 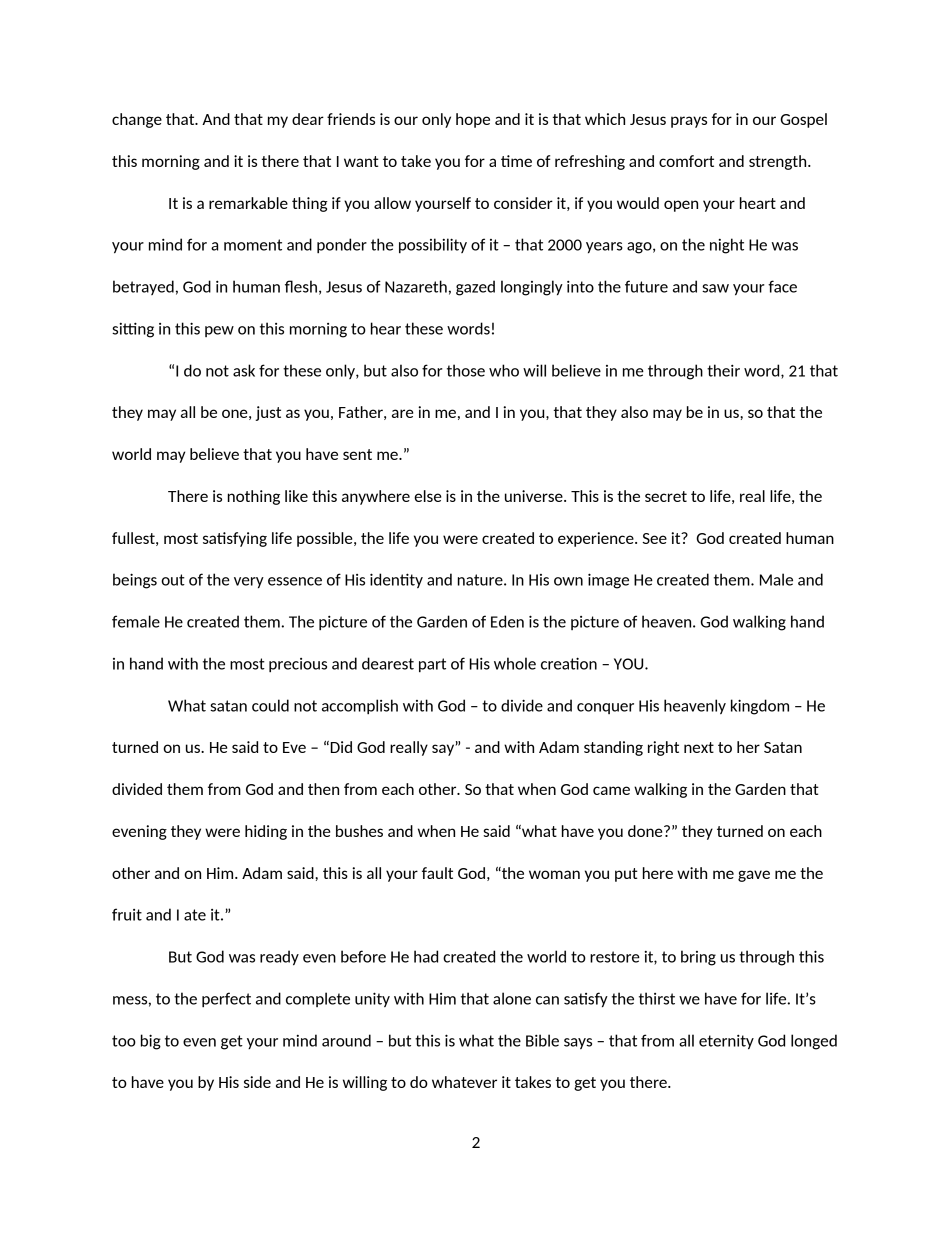 What do you see at coordinates (654, 538) in the screenshot?
I see `See` at bounding box center [654, 538].
